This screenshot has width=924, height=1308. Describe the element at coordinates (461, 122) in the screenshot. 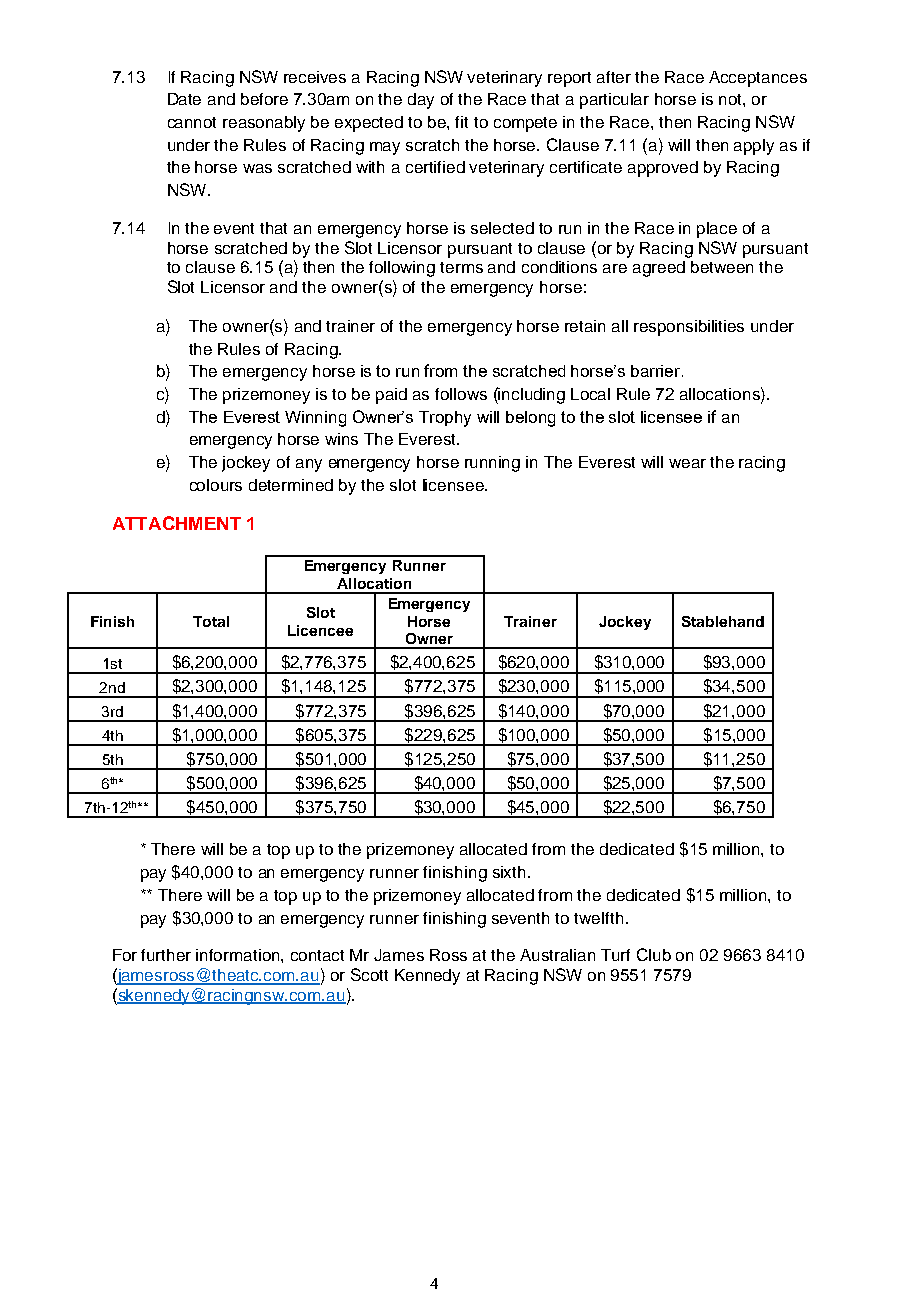

I see `fit` at that location.
